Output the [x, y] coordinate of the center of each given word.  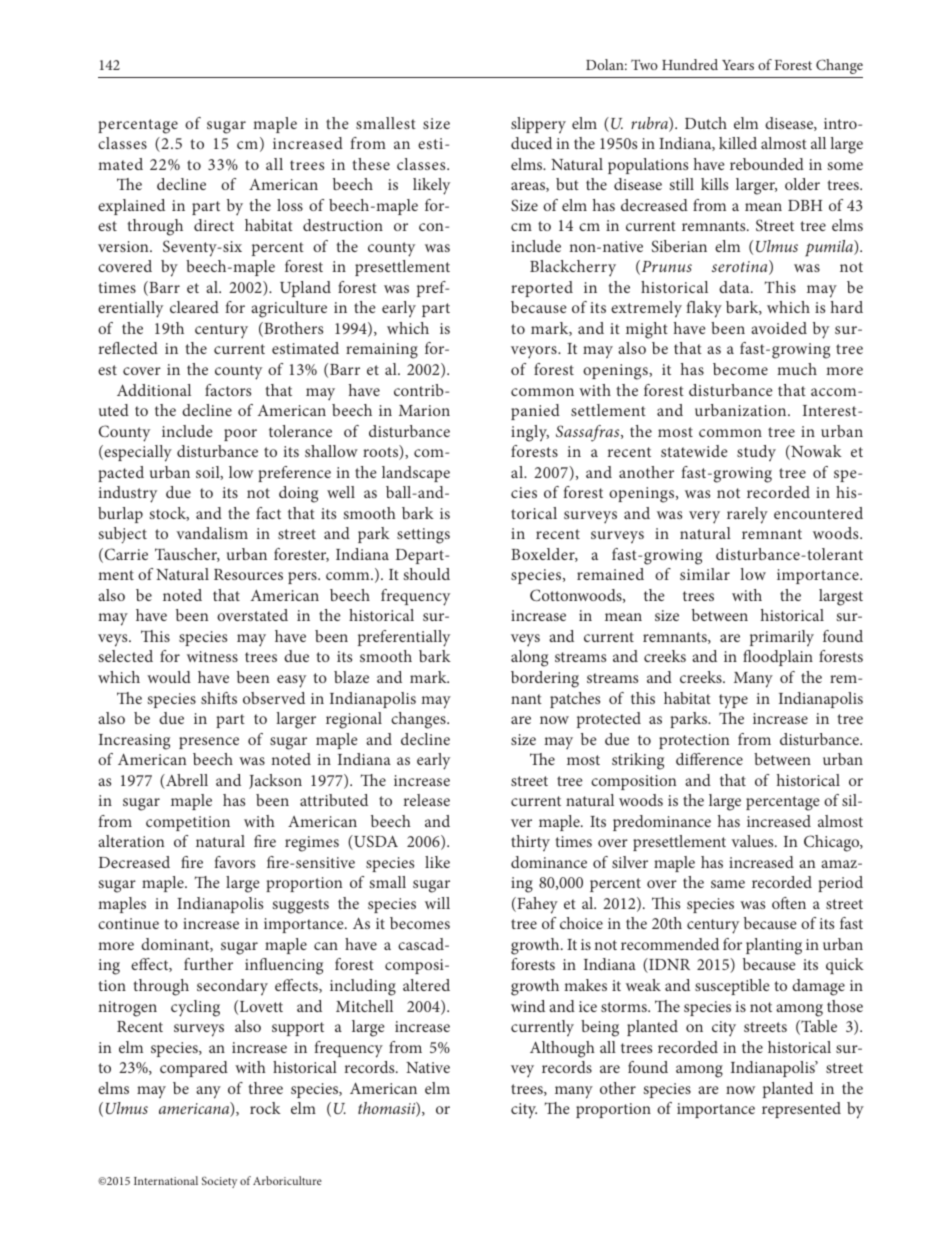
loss [290, 205]
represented [801, 1110]
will [437, 903]
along [529, 658]
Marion [424, 410]
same [728, 884]
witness [212, 656]
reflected [128, 348]
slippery [538, 125]
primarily [782, 638]
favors [234, 862]
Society [219, 1182]
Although [562, 1049]
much [797, 369]
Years [738, 65]
